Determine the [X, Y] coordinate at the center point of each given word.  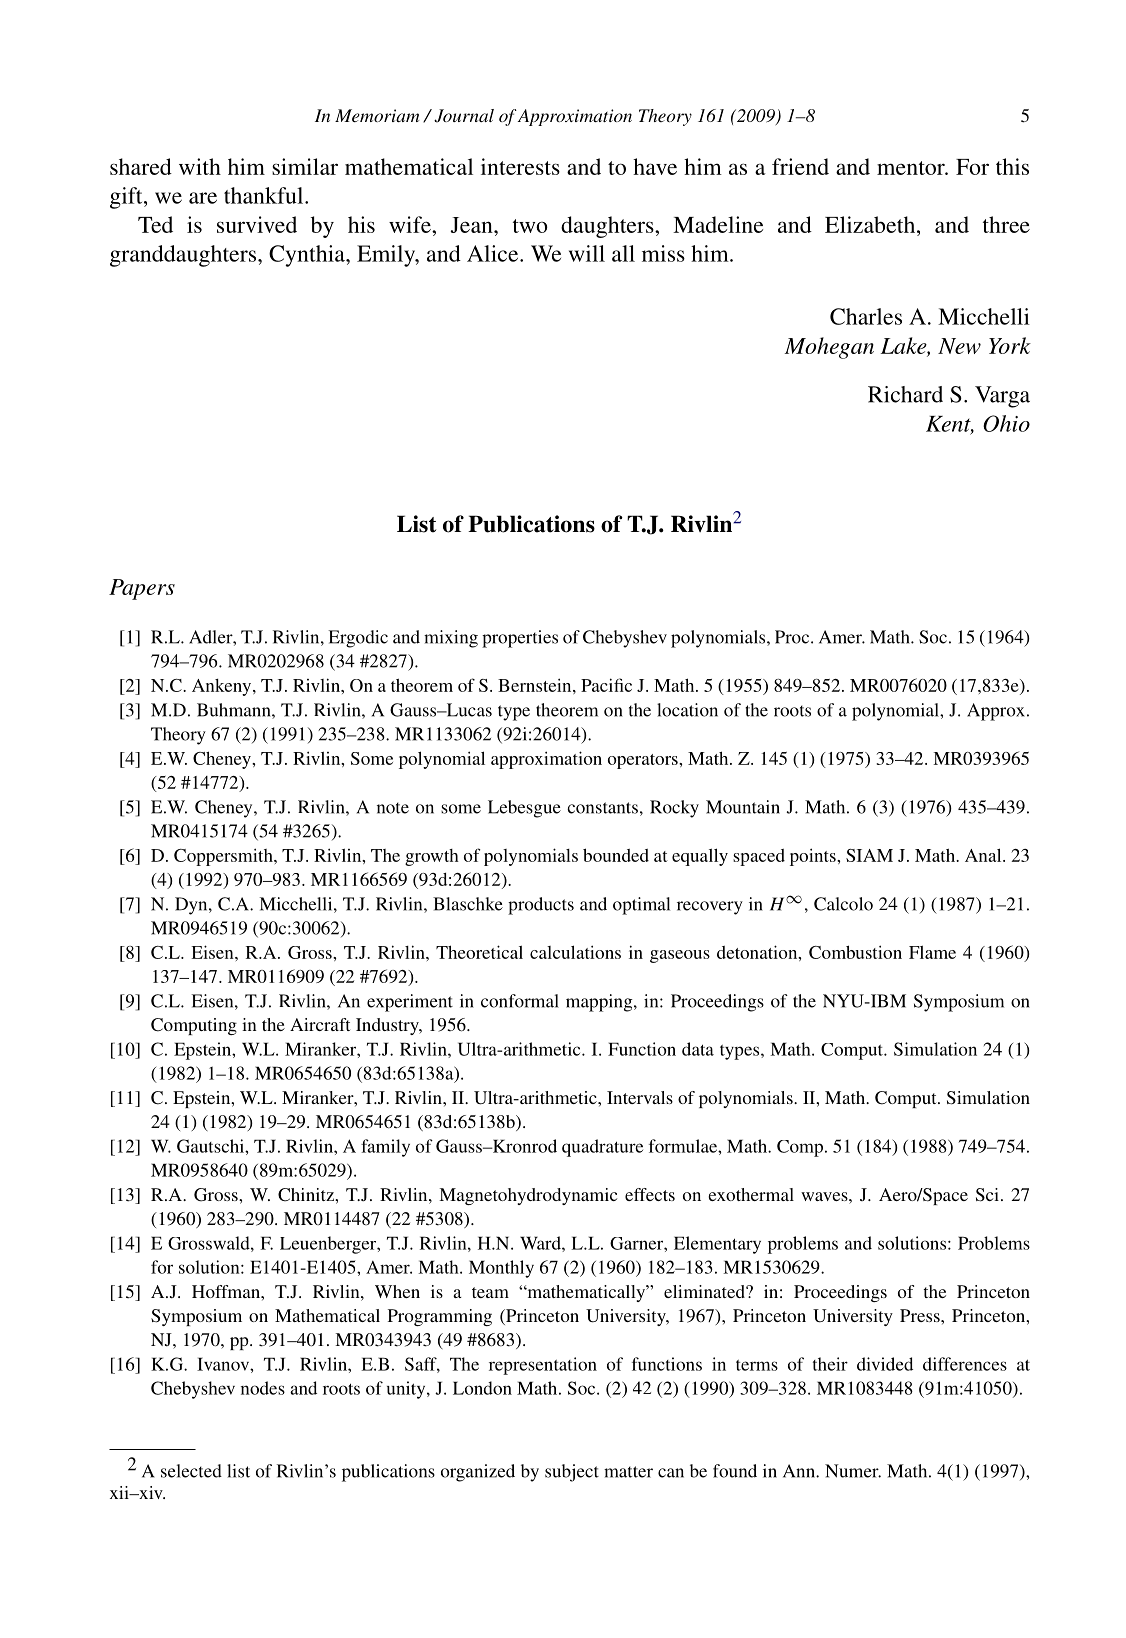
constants [602, 808]
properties [520, 639]
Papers [142, 589]
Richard [905, 394]
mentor [912, 168]
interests [520, 166]
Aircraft [320, 1024]
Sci [987, 1195]
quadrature [602, 1148]
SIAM [869, 855]
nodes [263, 1388]
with [200, 166]
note [393, 808]
